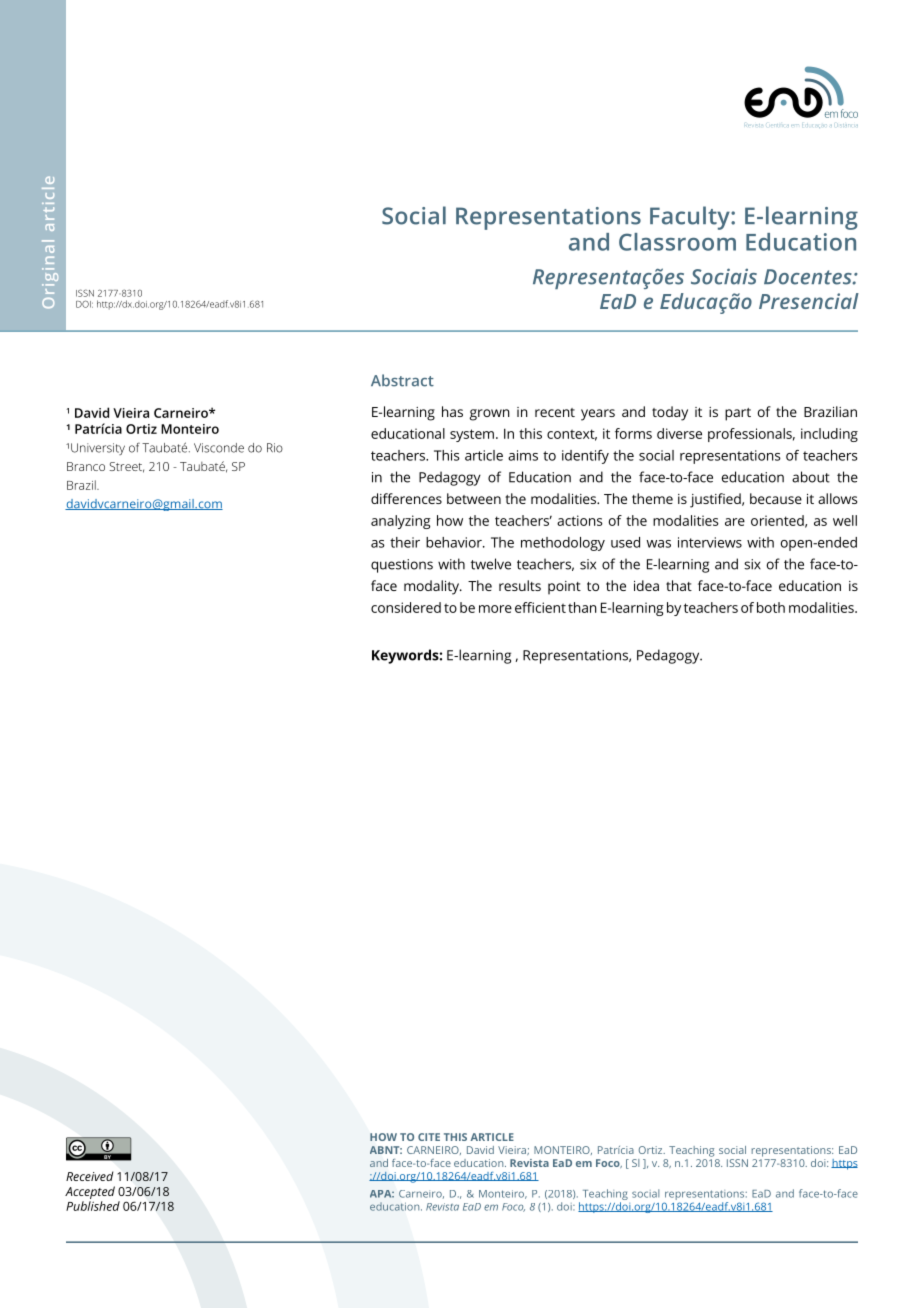  Describe the element at coordinates (90, 1176) in the document. I see `Received` at that location.
